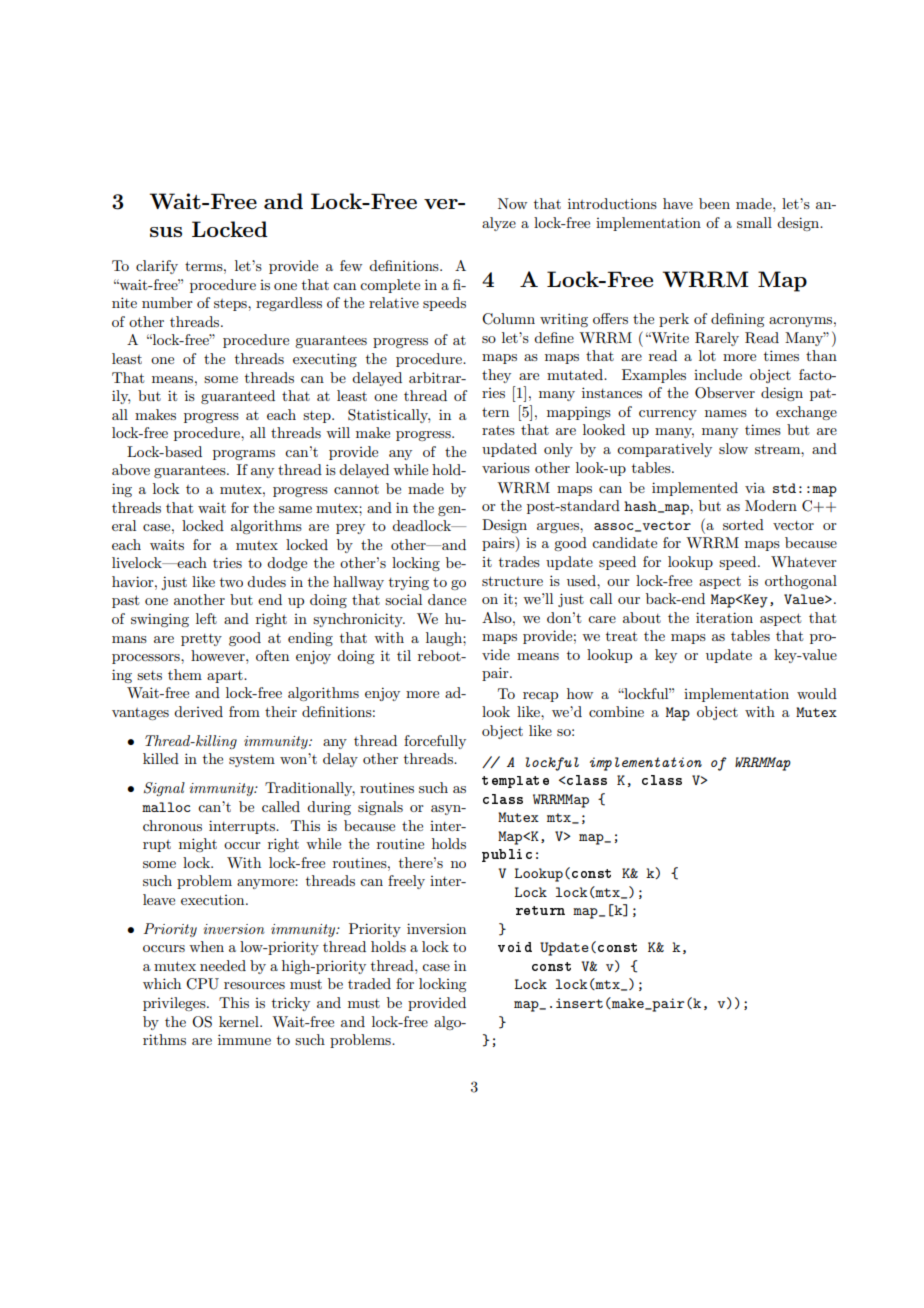 This screenshot has height=1308, width=924. What do you see at coordinates (754, 222) in the screenshot?
I see `small` at bounding box center [754, 222].
